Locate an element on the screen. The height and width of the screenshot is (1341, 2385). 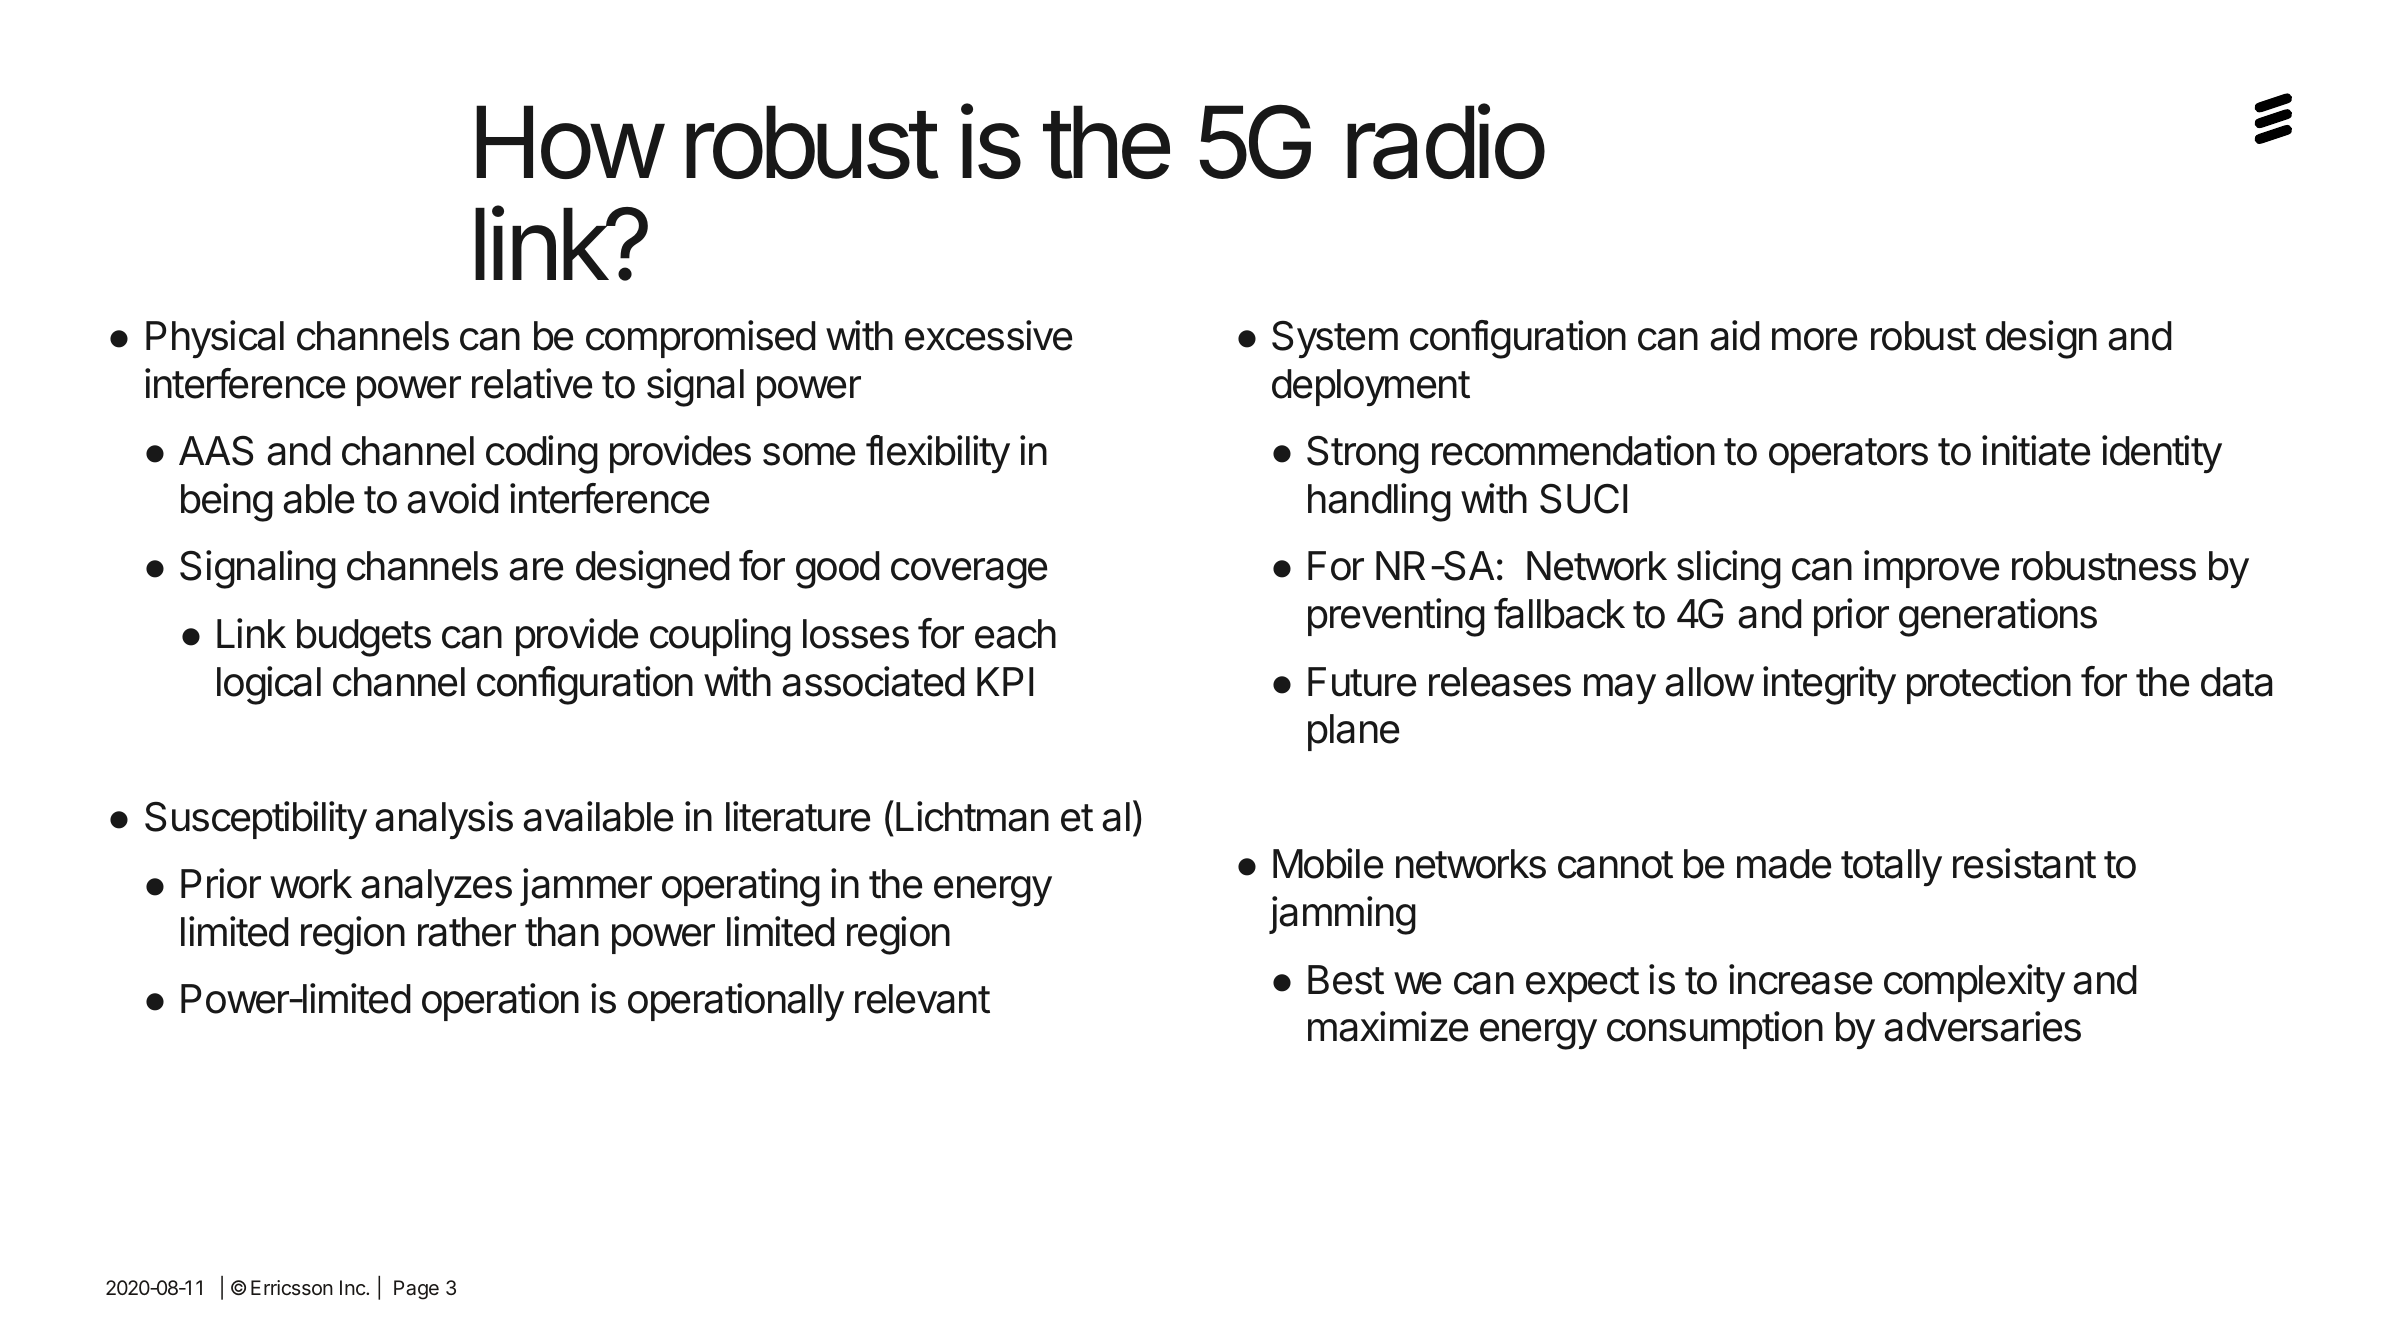
logical is located at coordinates (269, 685).
